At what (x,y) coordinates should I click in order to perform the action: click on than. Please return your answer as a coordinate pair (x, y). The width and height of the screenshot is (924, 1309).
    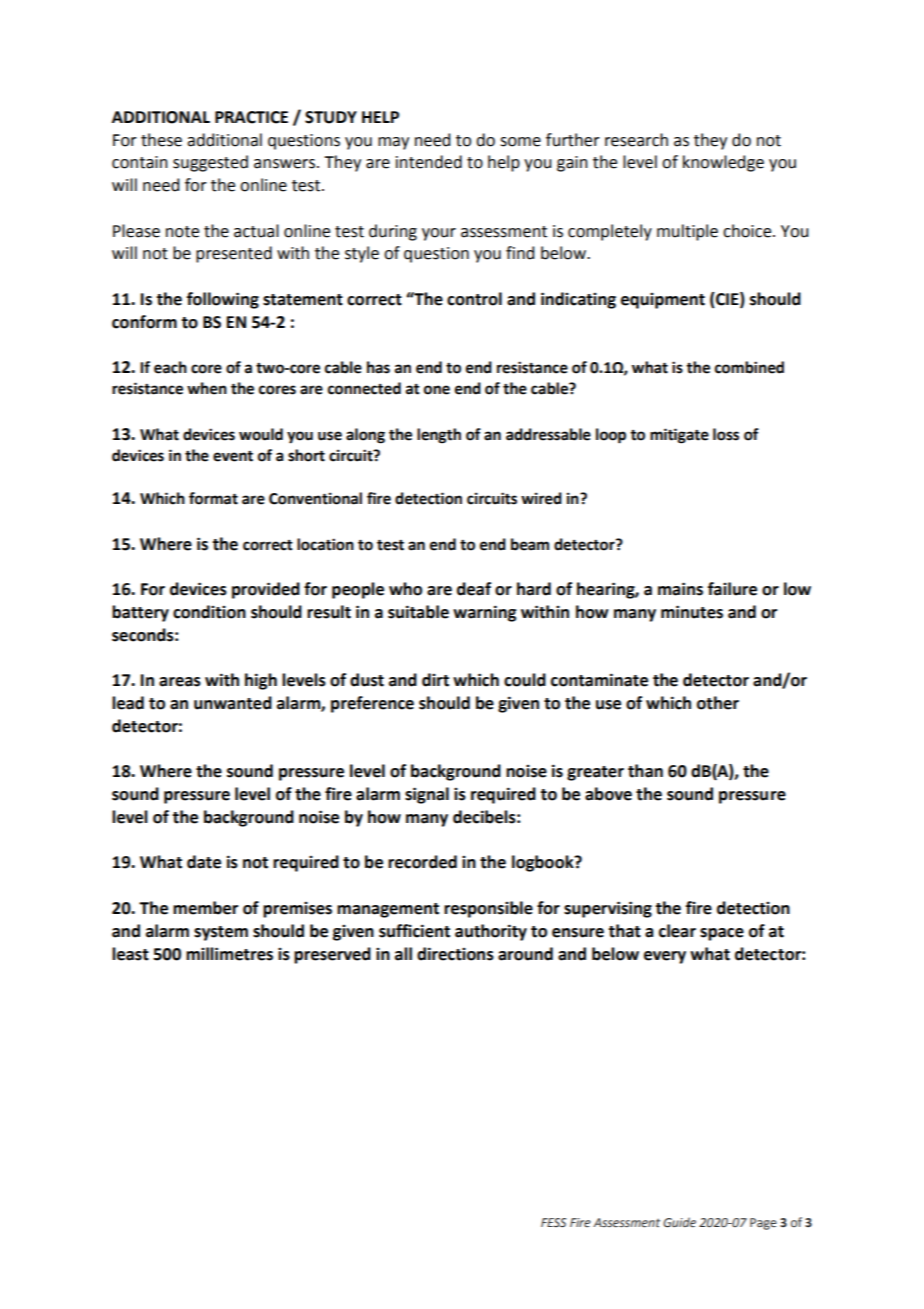
    Looking at the image, I should click on (645, 771).
